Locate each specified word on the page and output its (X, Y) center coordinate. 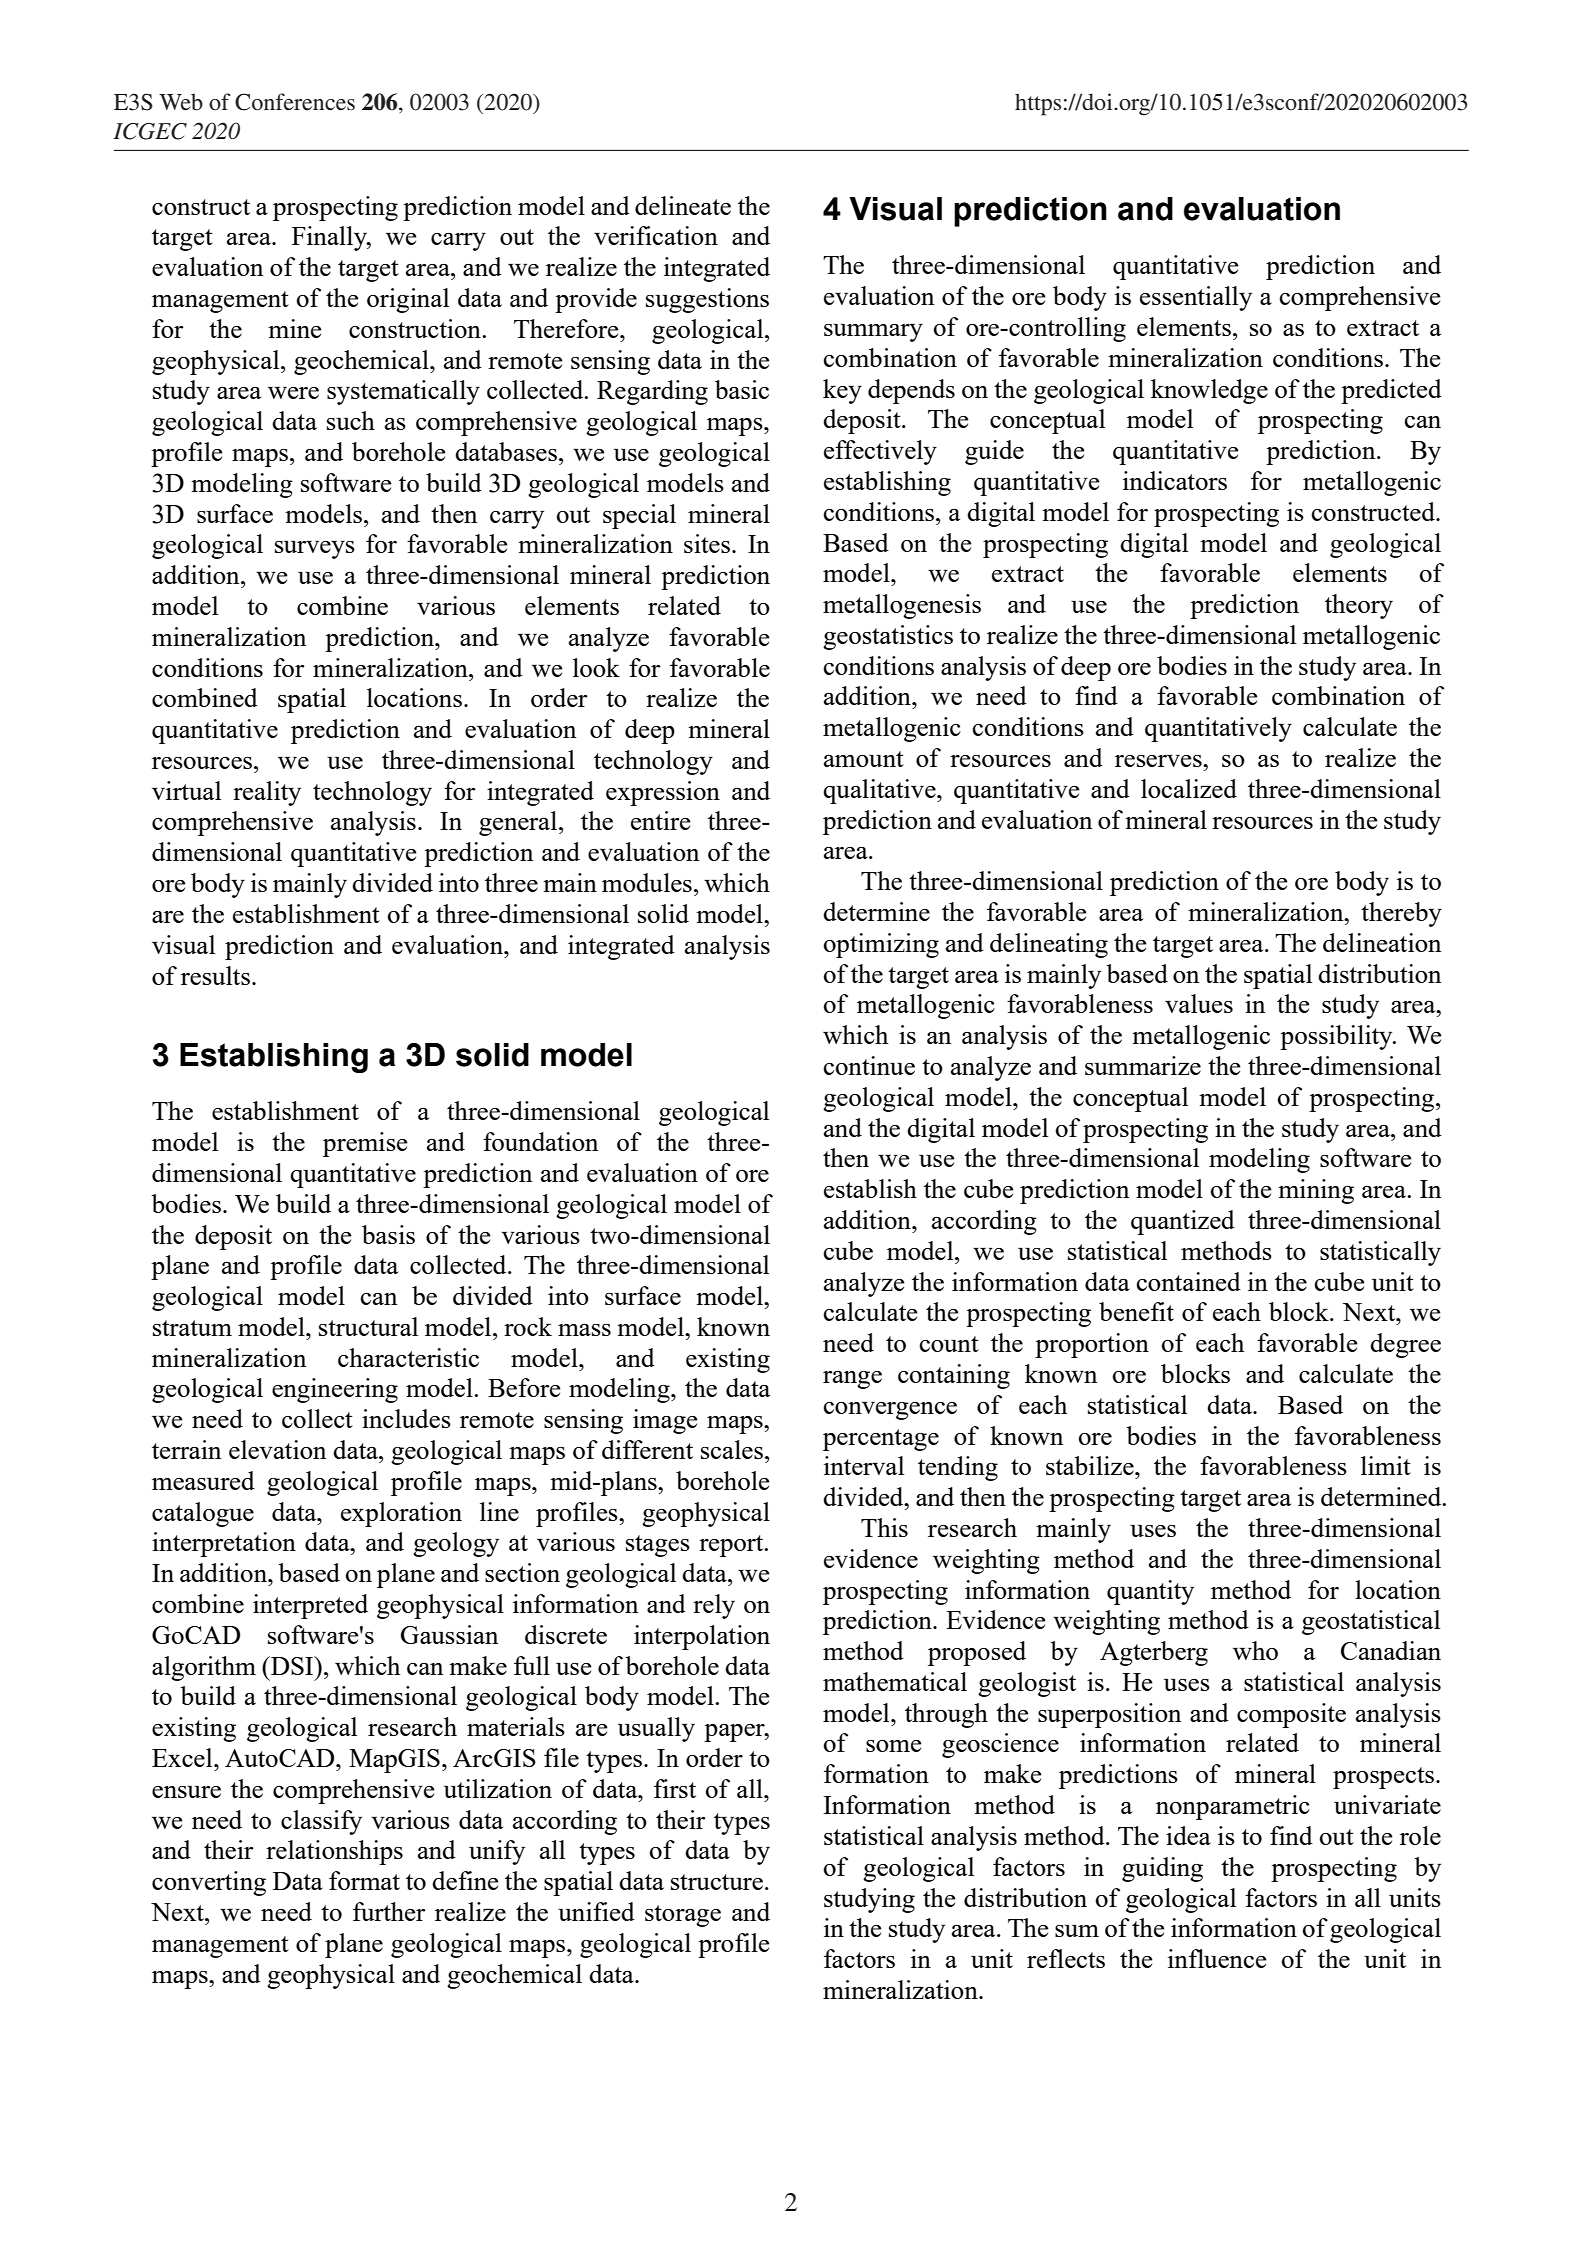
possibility (1337, 1037)
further (389, 1911)
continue (869, 1065)
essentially (1196, 298)
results (215, 975)
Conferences (295, 102)
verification (656, 235)
